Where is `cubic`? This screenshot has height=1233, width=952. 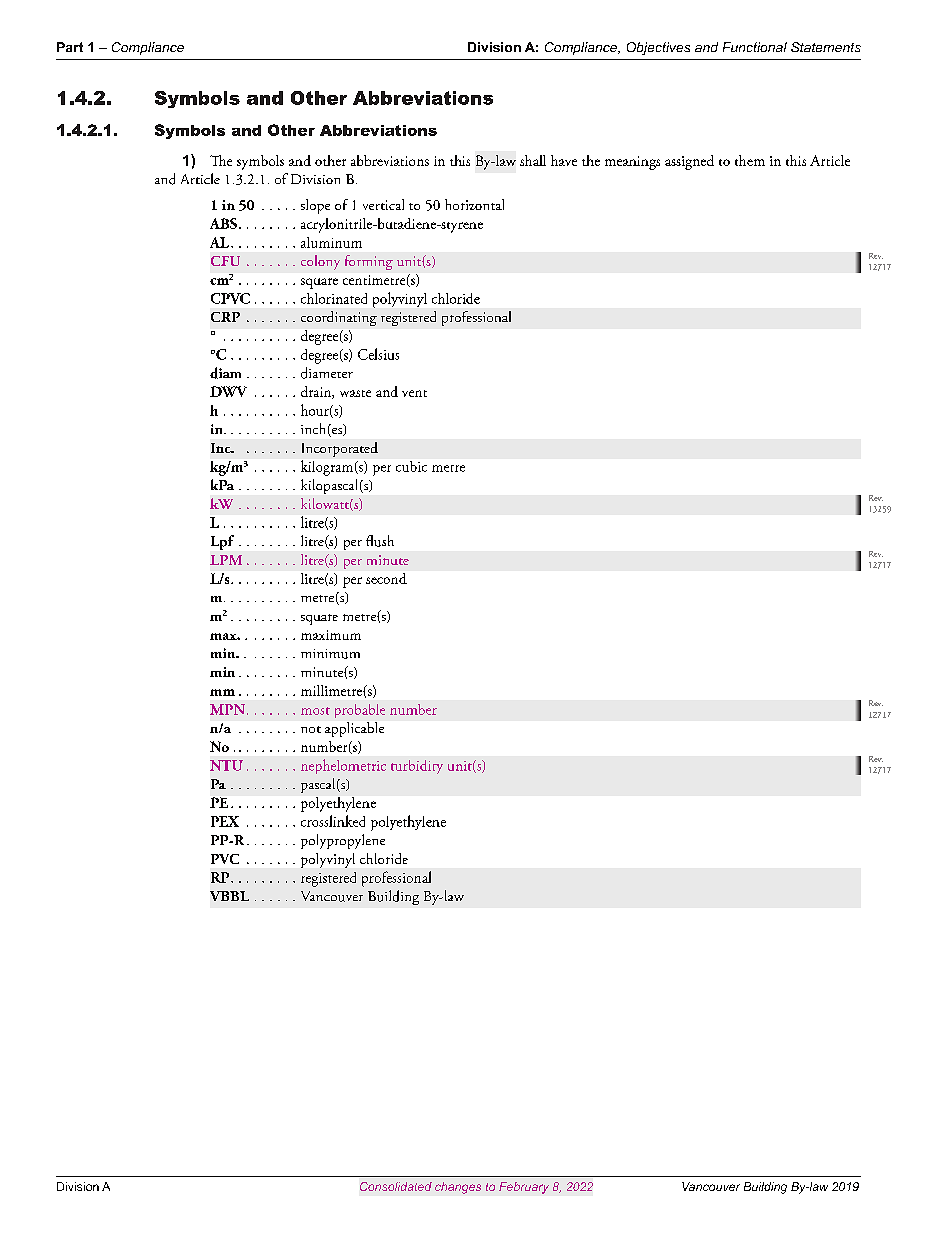 cubic is located at coordinates (411, 466).
